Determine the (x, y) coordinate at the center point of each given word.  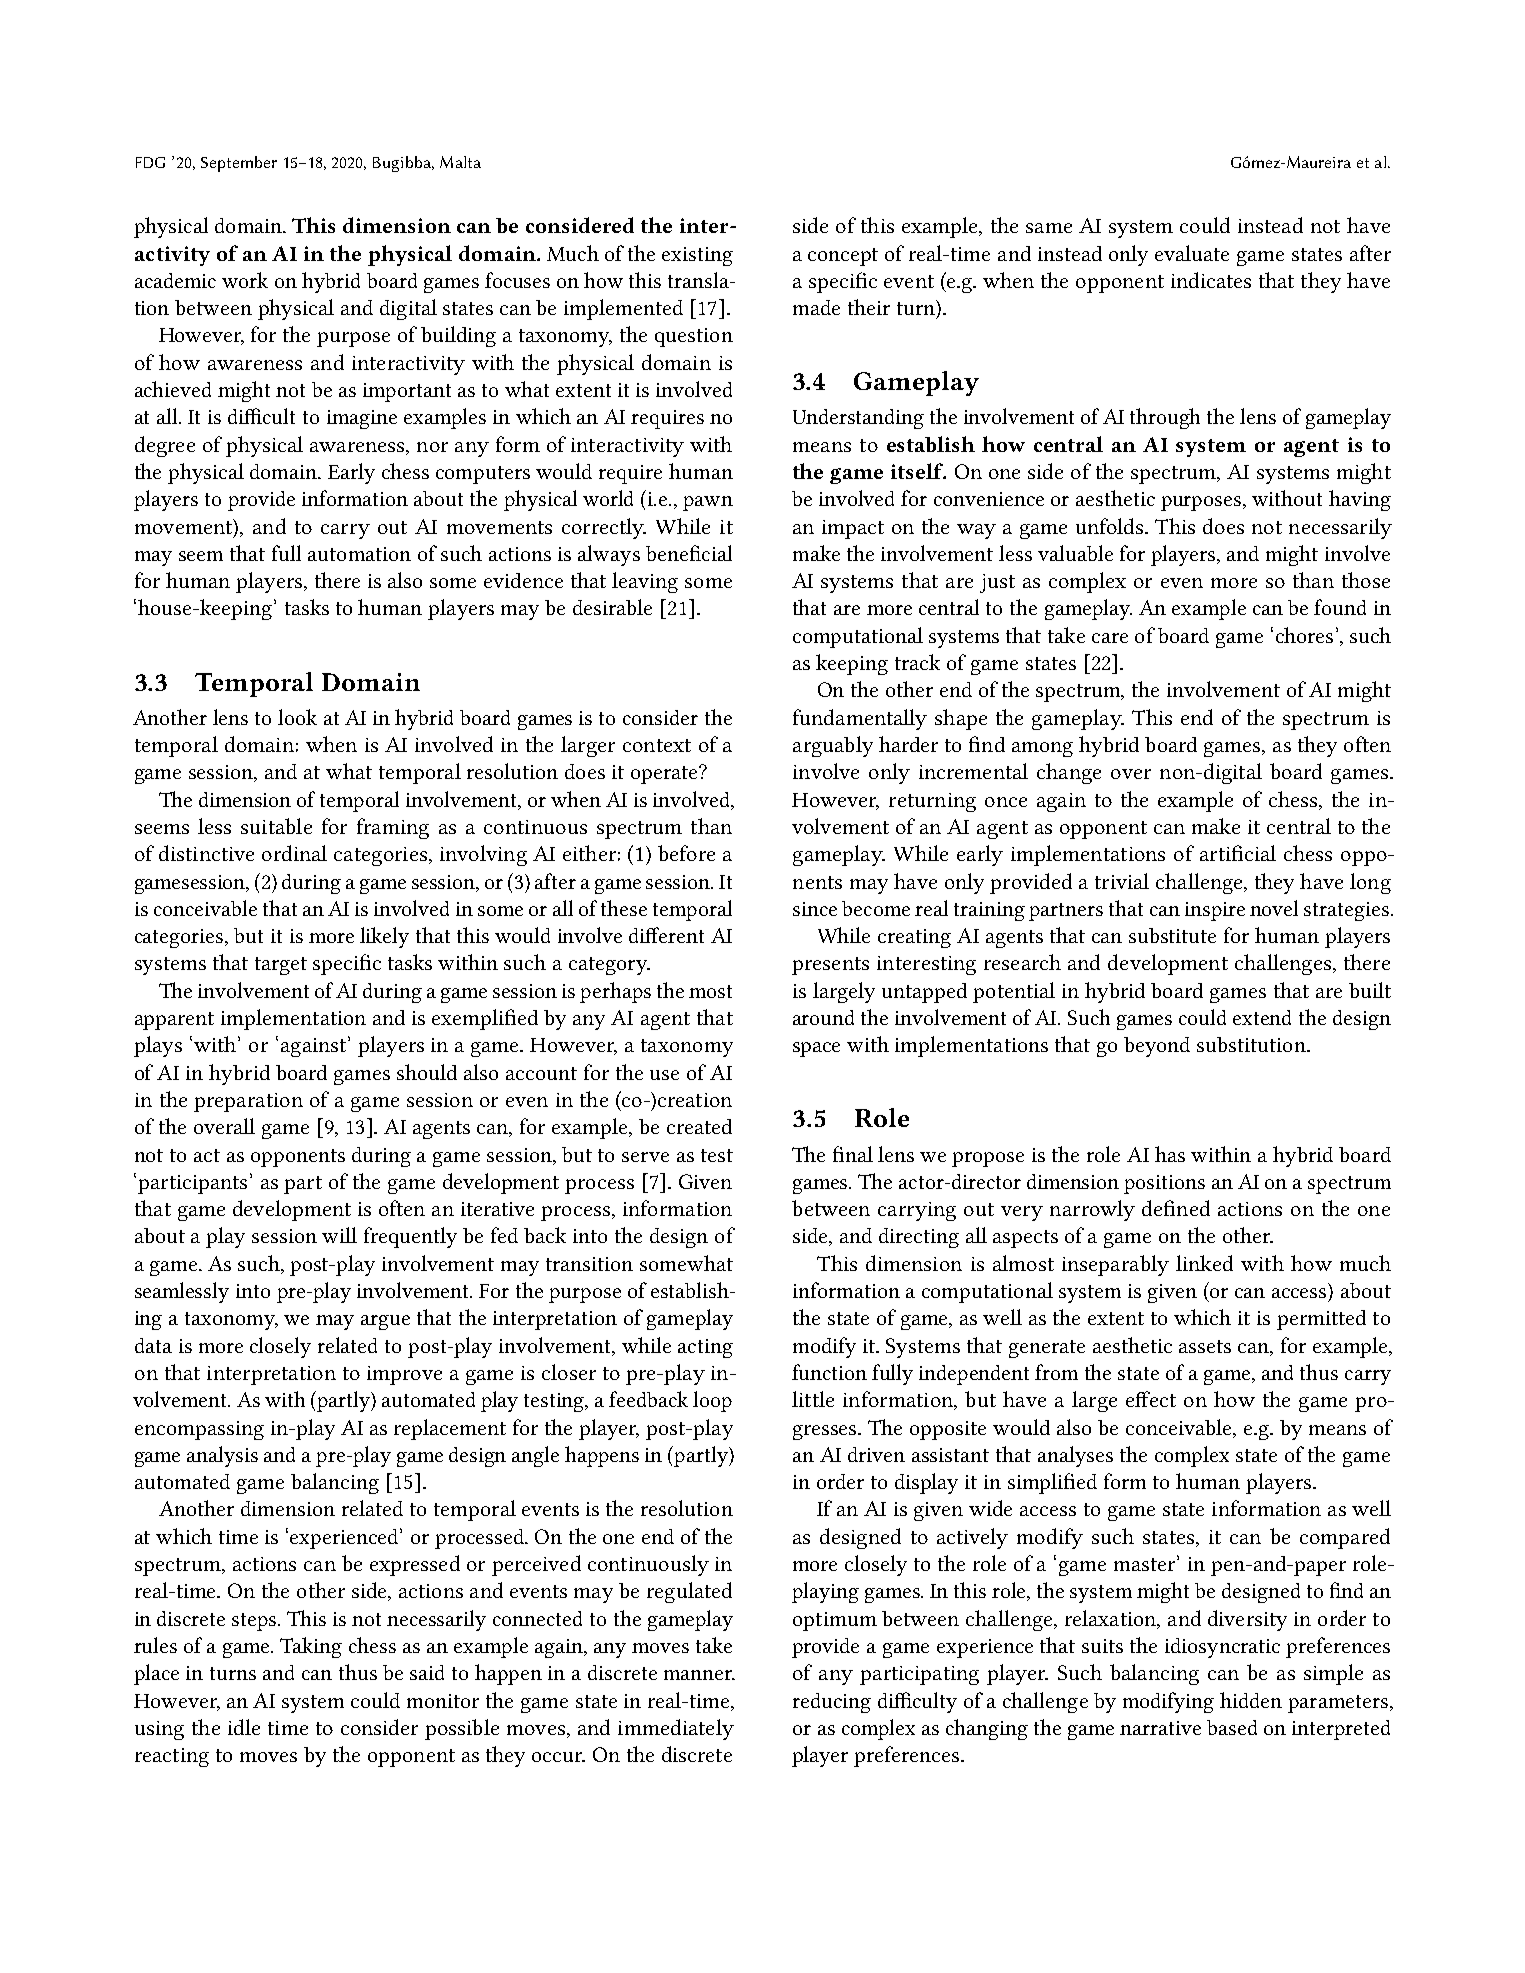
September (239, 164)
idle (244, 1727)
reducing (832, 1703)
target (281, 966)
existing (697, 256)
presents (830, 966)
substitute (1172, 935)
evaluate (1192, 253)
